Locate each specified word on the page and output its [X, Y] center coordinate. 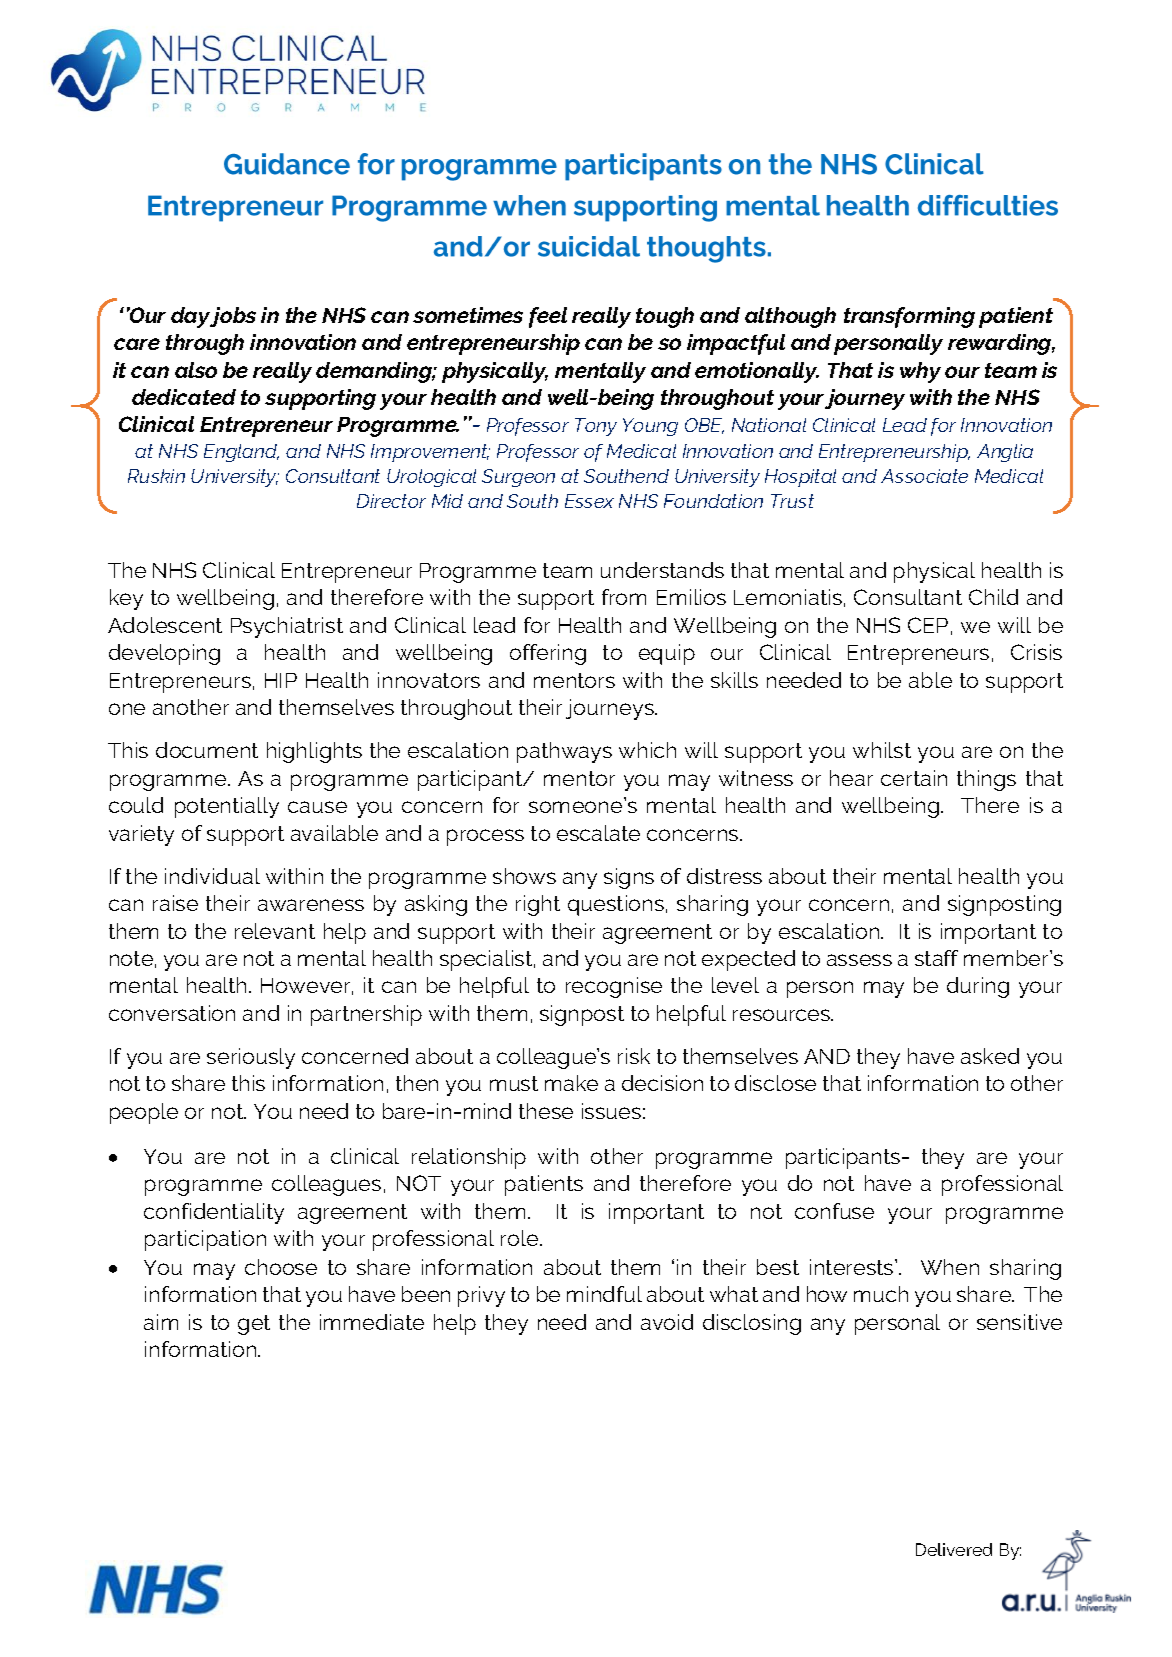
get [254, 1325]
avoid [667, 1322]
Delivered [954, 1549]
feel [548, 317]
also [196, 370]
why [920, 372]
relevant [275, 931]
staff [936, 958]
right [538, 905]
